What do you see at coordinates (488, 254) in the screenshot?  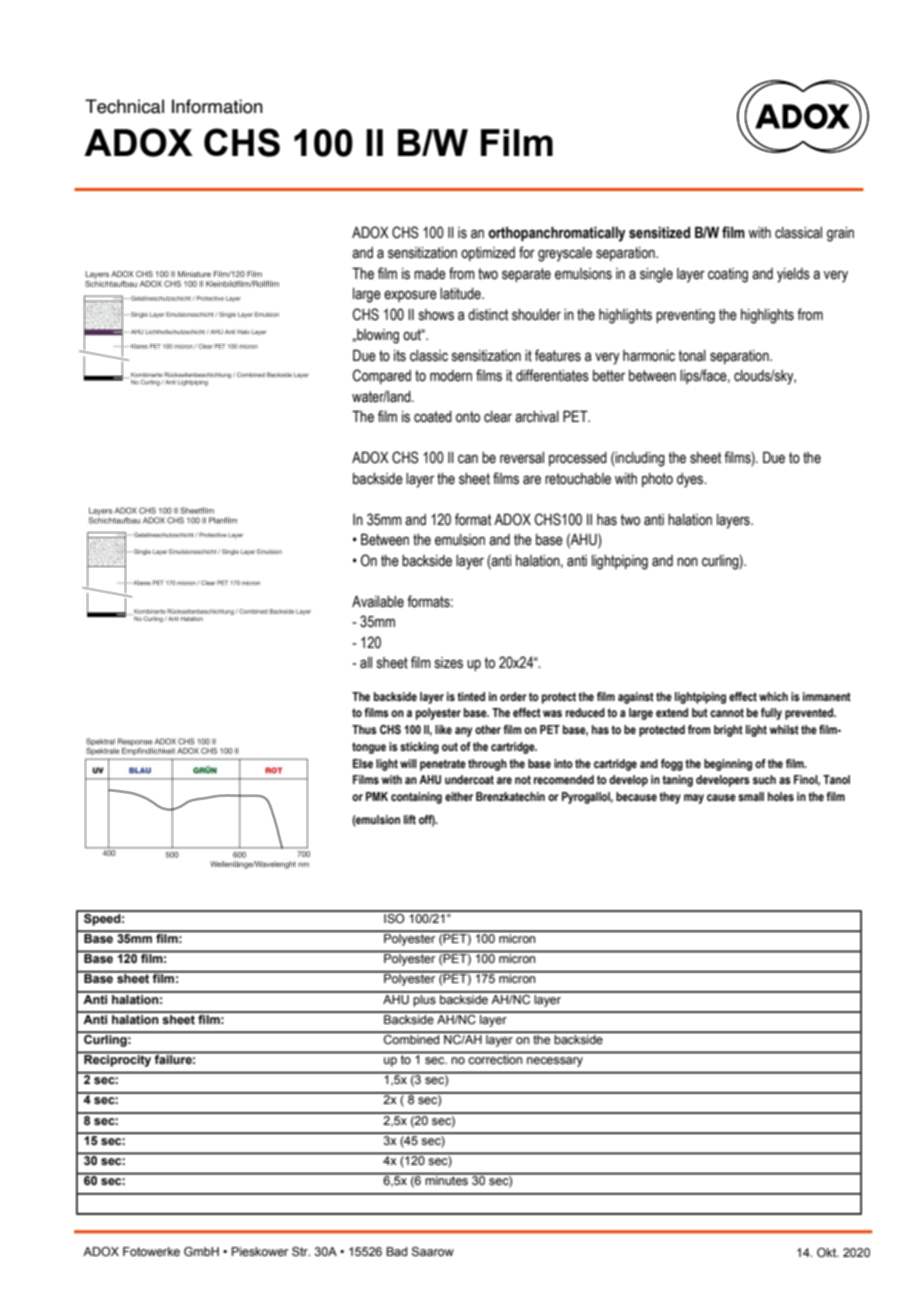 I see `optimized` at bounding box center [488, 254].
